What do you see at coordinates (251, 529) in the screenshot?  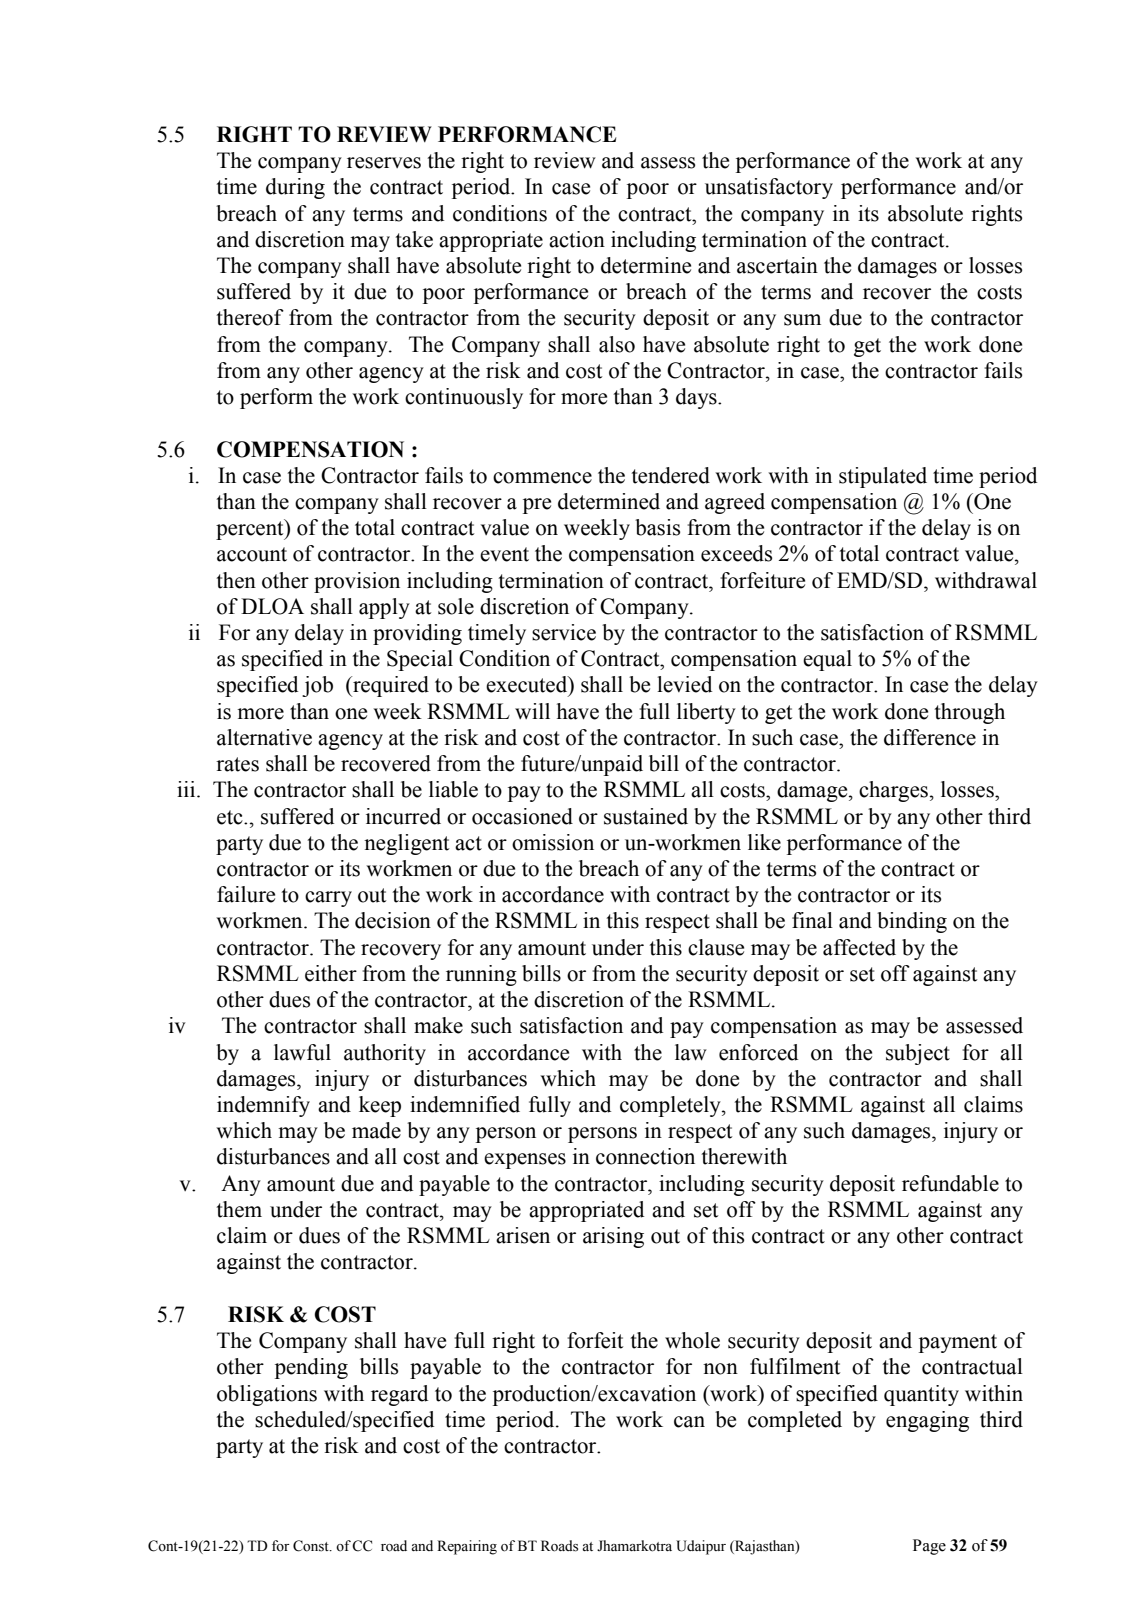 I see `percent` at bounding box center [251, 529].
